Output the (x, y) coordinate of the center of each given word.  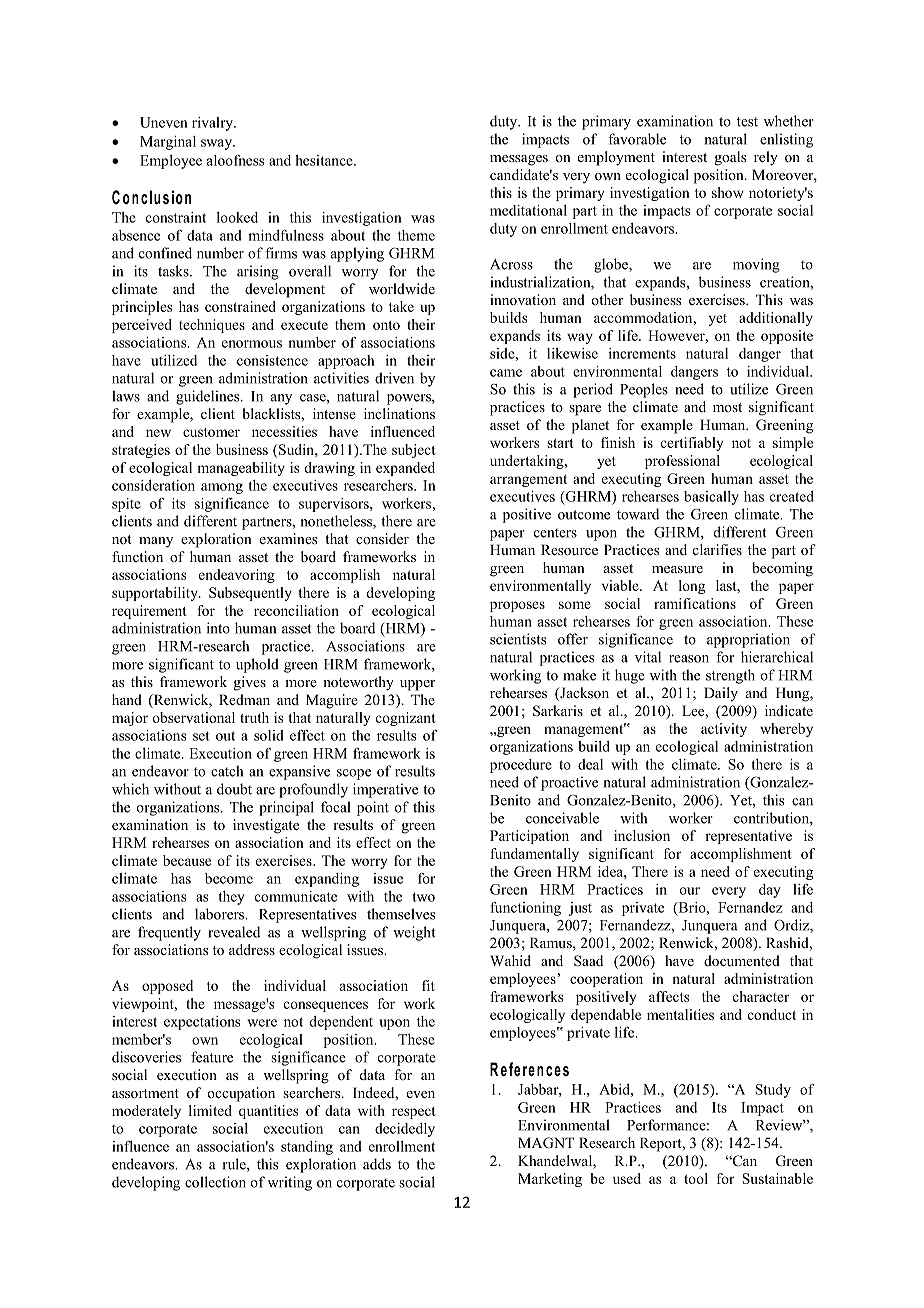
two (424, 897)
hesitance (325, 160)
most (727, 407)
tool (696, 1178)
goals (730, 158)
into (218, 628)
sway (218, 144)
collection (215, 1182)
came (506, 373)
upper (417, 685)
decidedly (405, 1130)
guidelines (209, 397)
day (770, 891)
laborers (221, 914)
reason (689, 659)
